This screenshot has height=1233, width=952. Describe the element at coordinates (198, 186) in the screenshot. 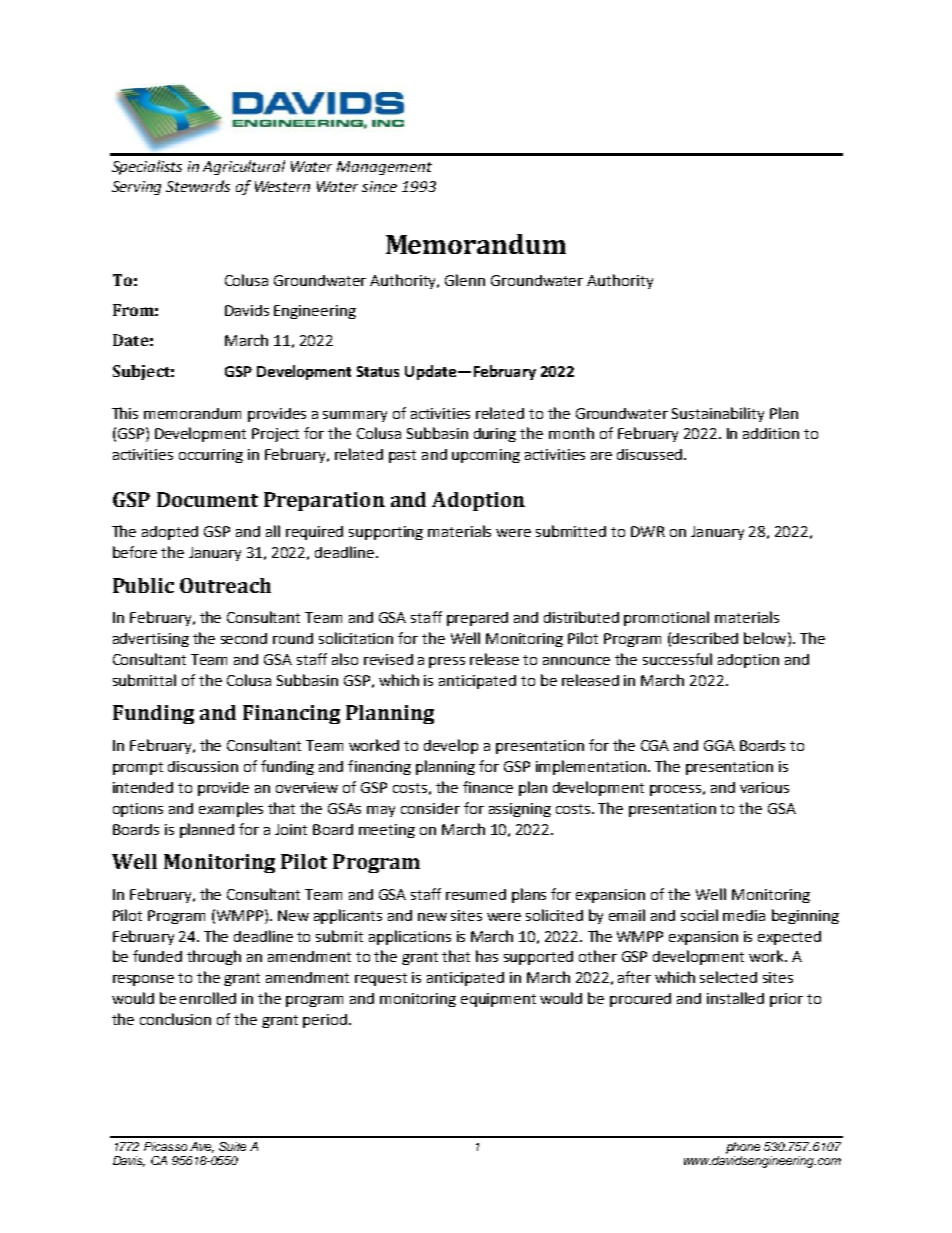

I see `Stewards` at that location.
